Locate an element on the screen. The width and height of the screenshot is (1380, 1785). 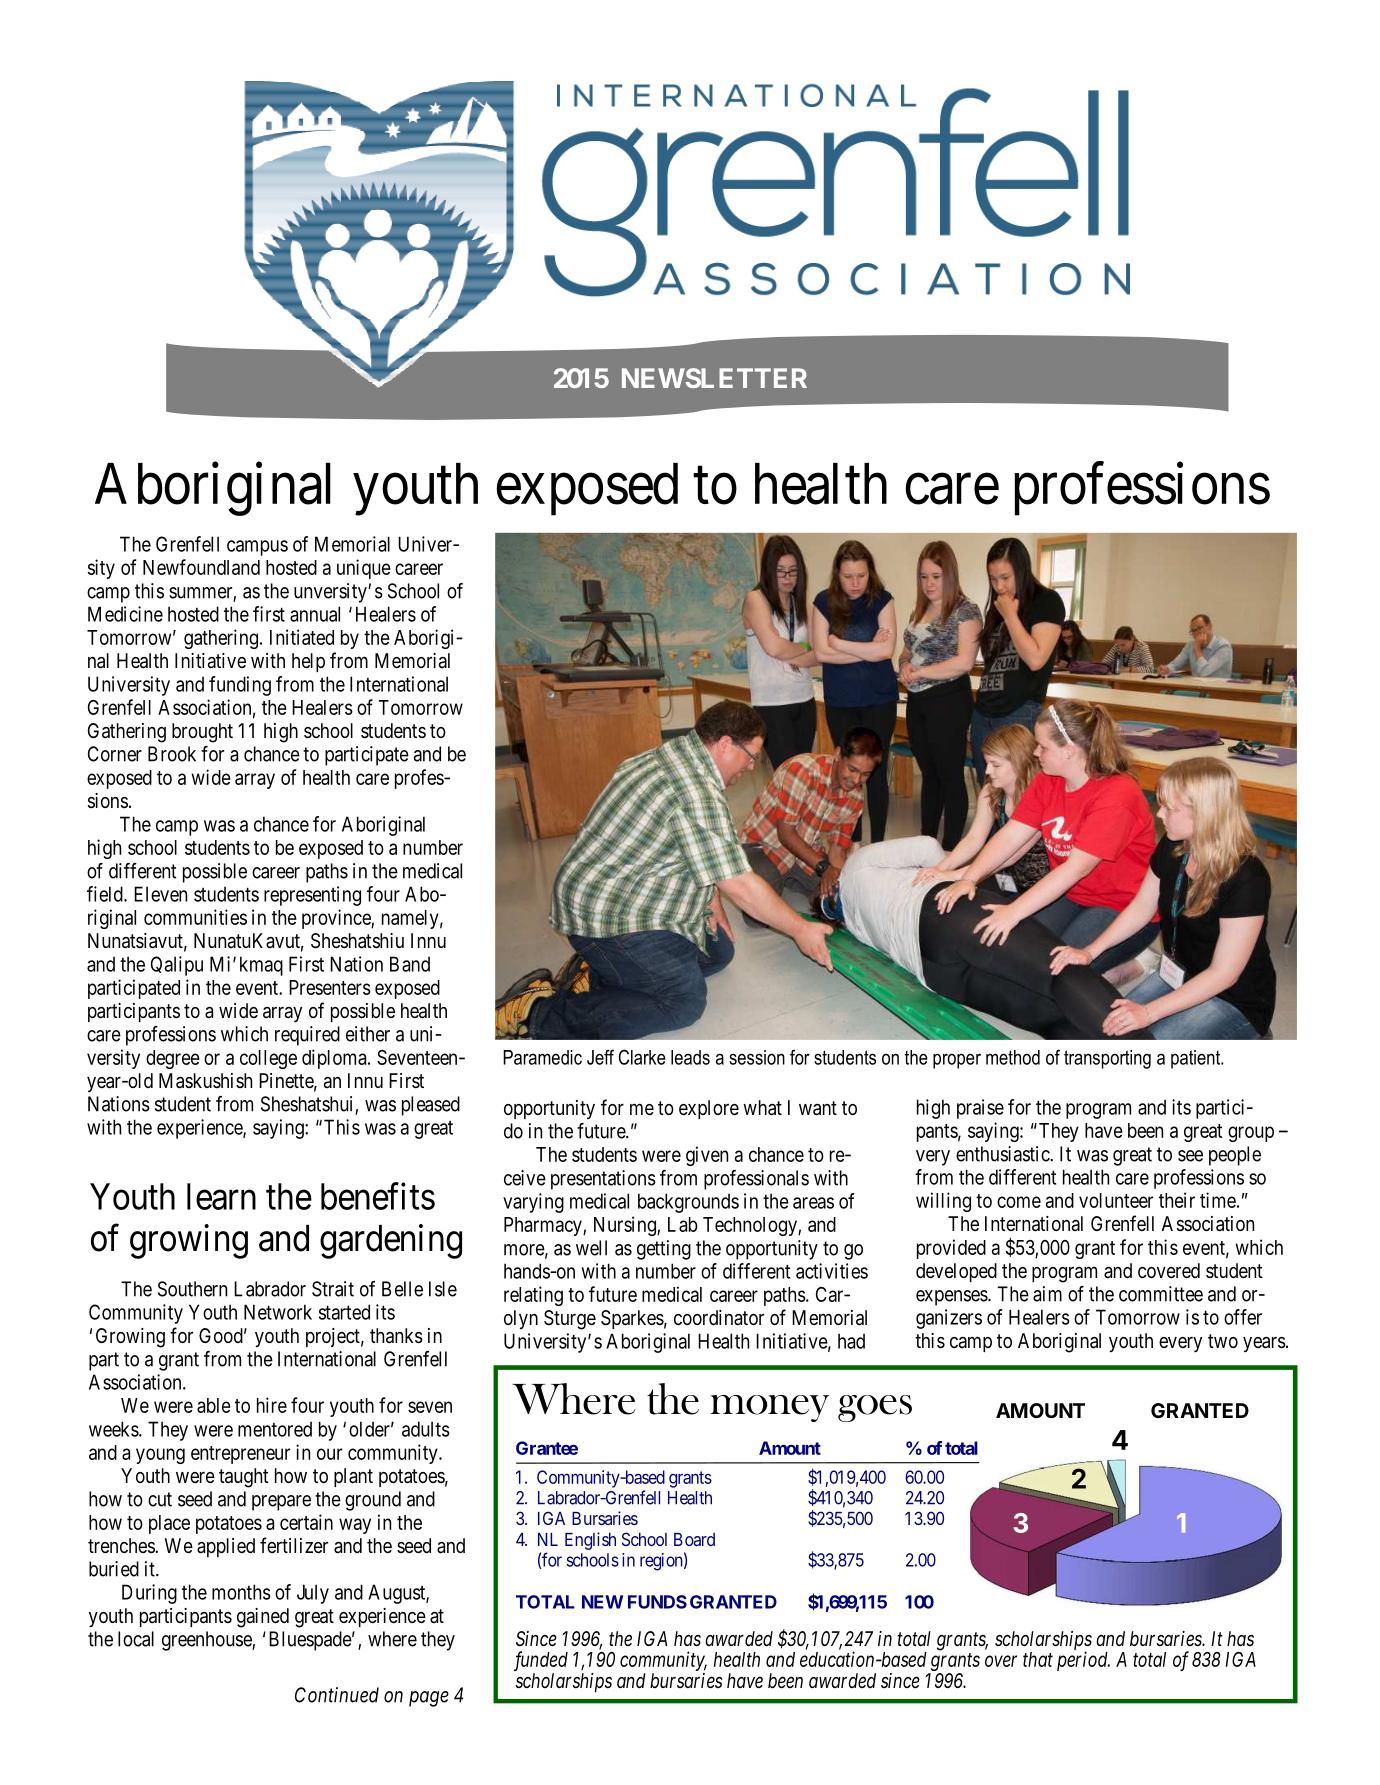
transporting is located at coordinates (1107, 1059).
